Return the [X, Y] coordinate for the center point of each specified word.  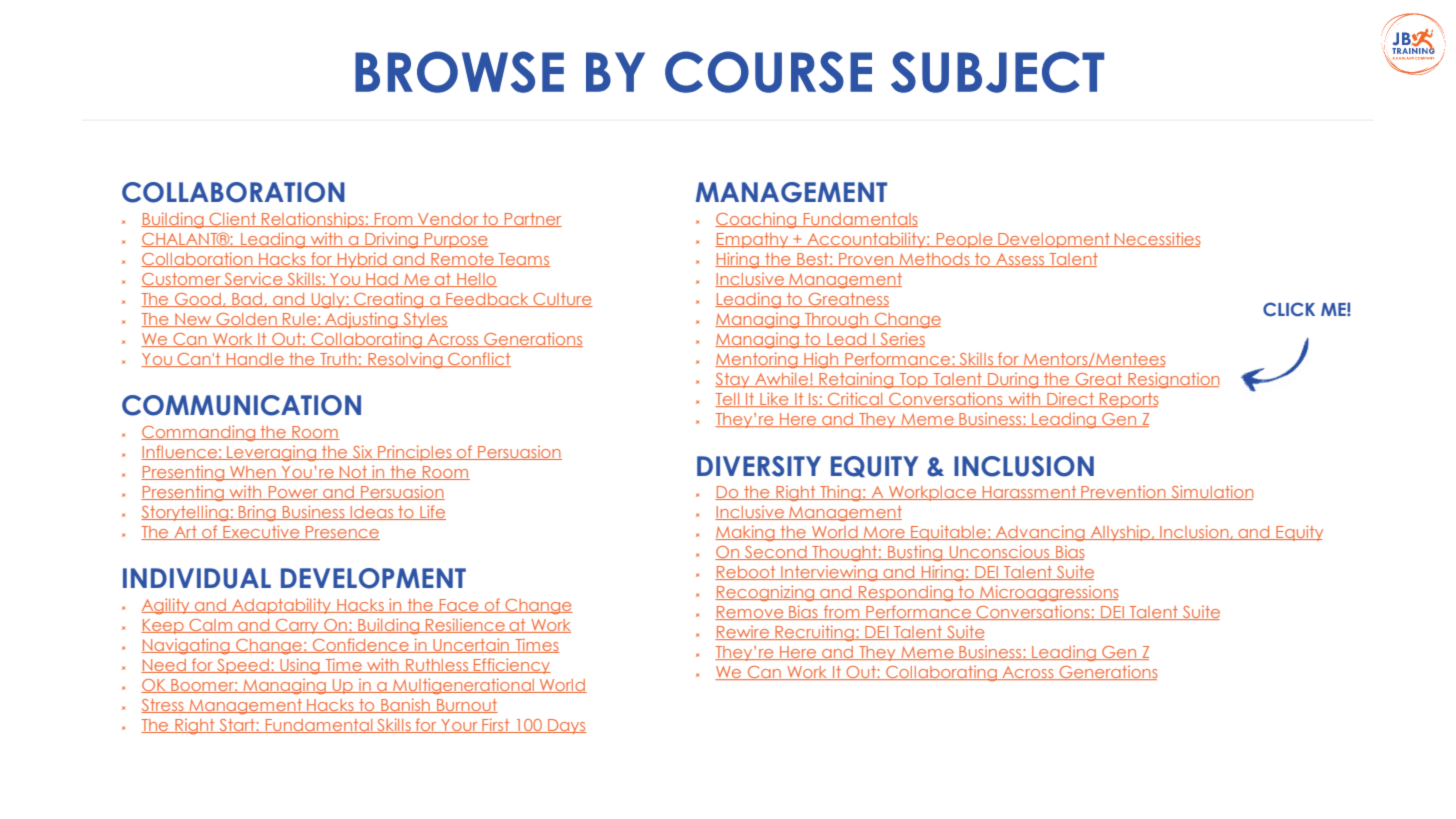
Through [836, 321]
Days [566, 726]
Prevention [1123, 493]
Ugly [328, 301]
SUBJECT [997, 72]
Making [746, 533]
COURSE [768, 72]
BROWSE [459, 72]
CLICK [1289, 309]
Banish [405, 705]
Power [293, 493]
